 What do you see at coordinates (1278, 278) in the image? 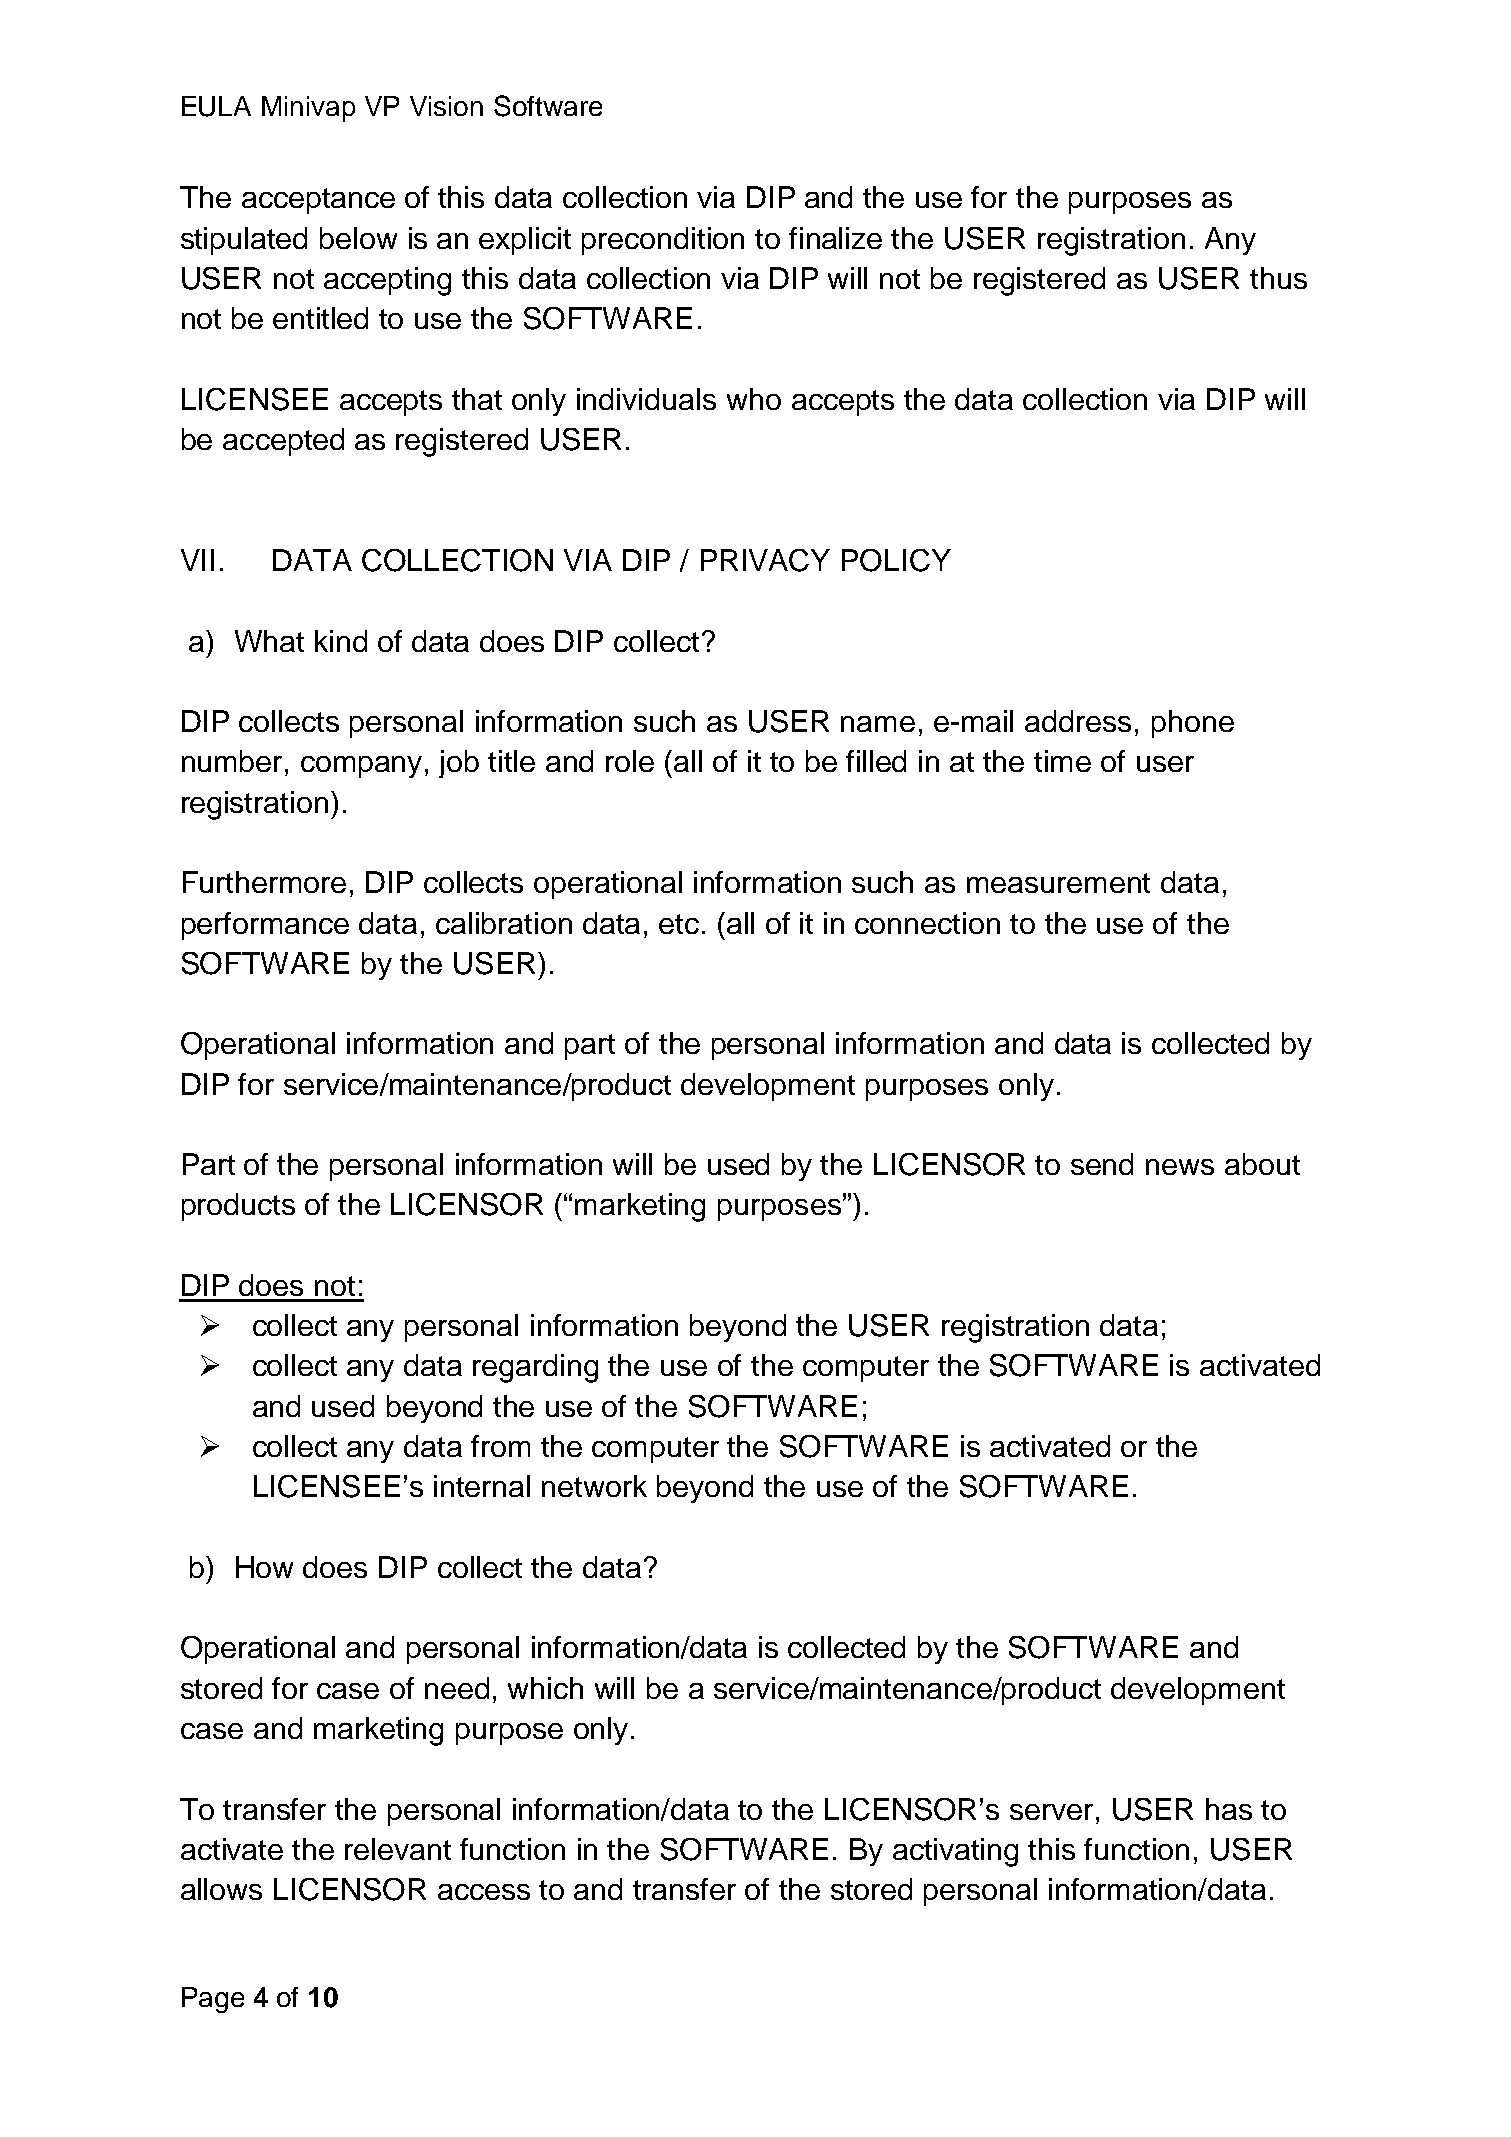
I see `thus` at bounding box center [1278, 278].
